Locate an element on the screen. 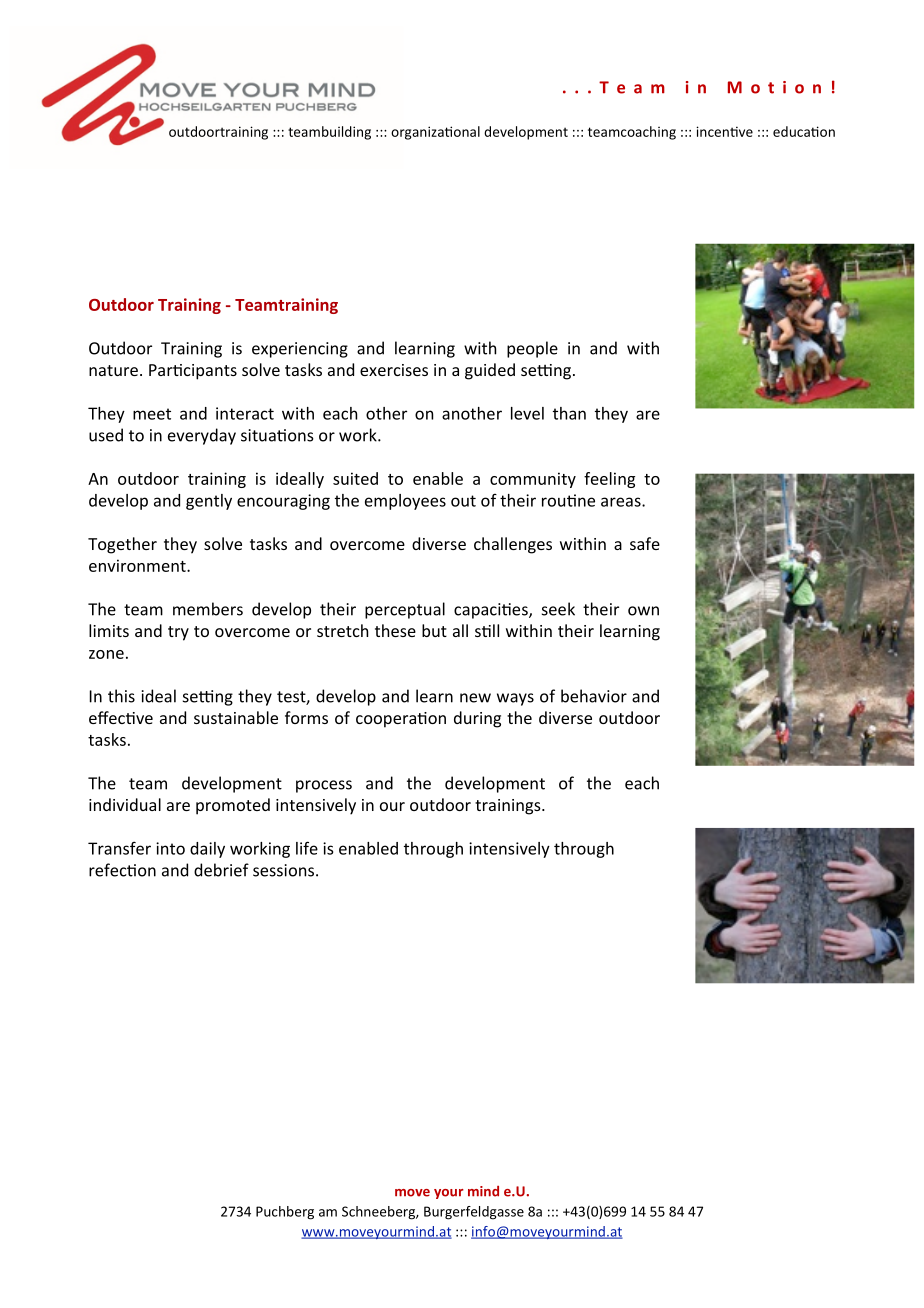 The image size is (924, 1308). process is located at coordinates (324, 786).
